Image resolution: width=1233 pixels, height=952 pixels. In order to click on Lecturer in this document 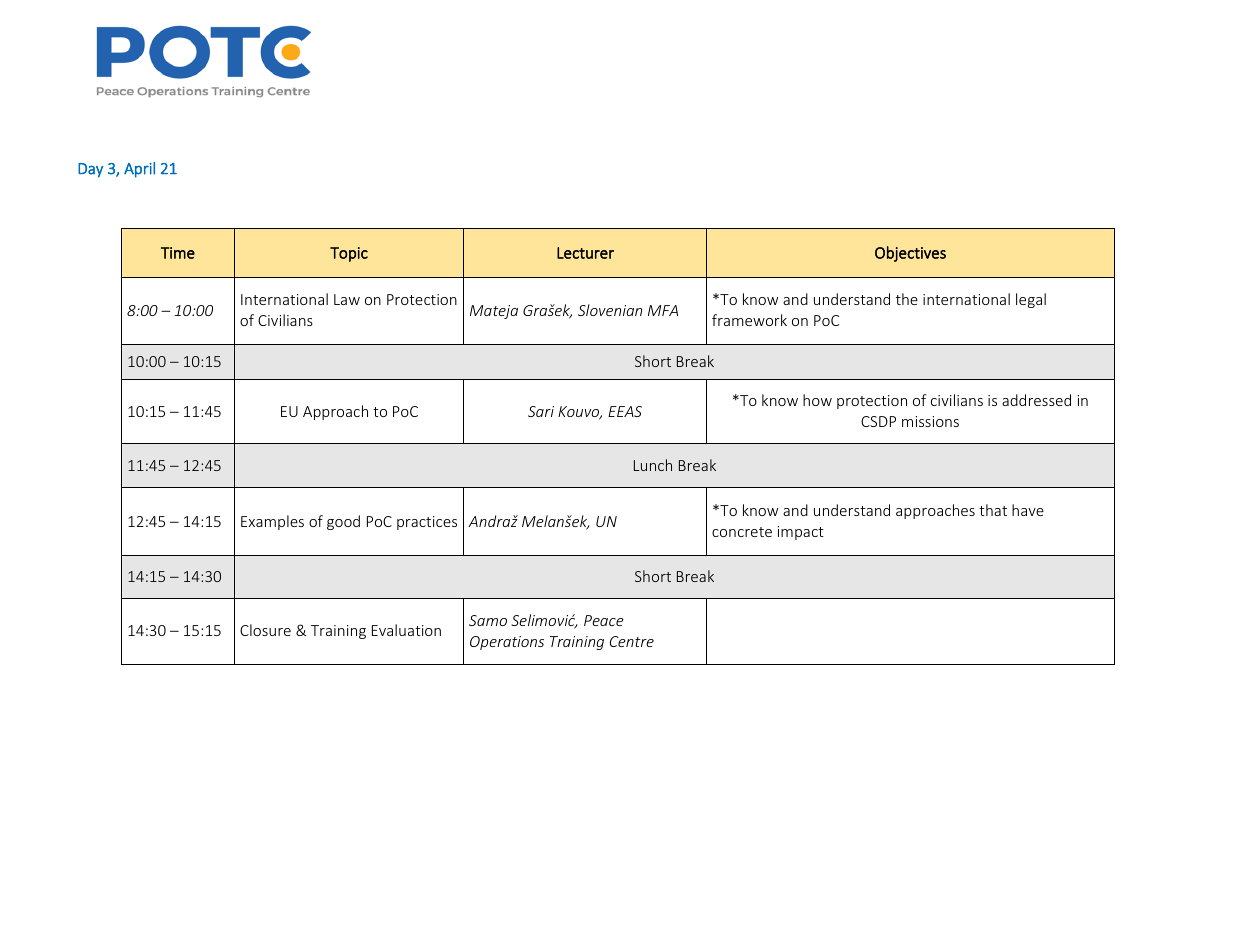, I will do `click(585, 253)`.
